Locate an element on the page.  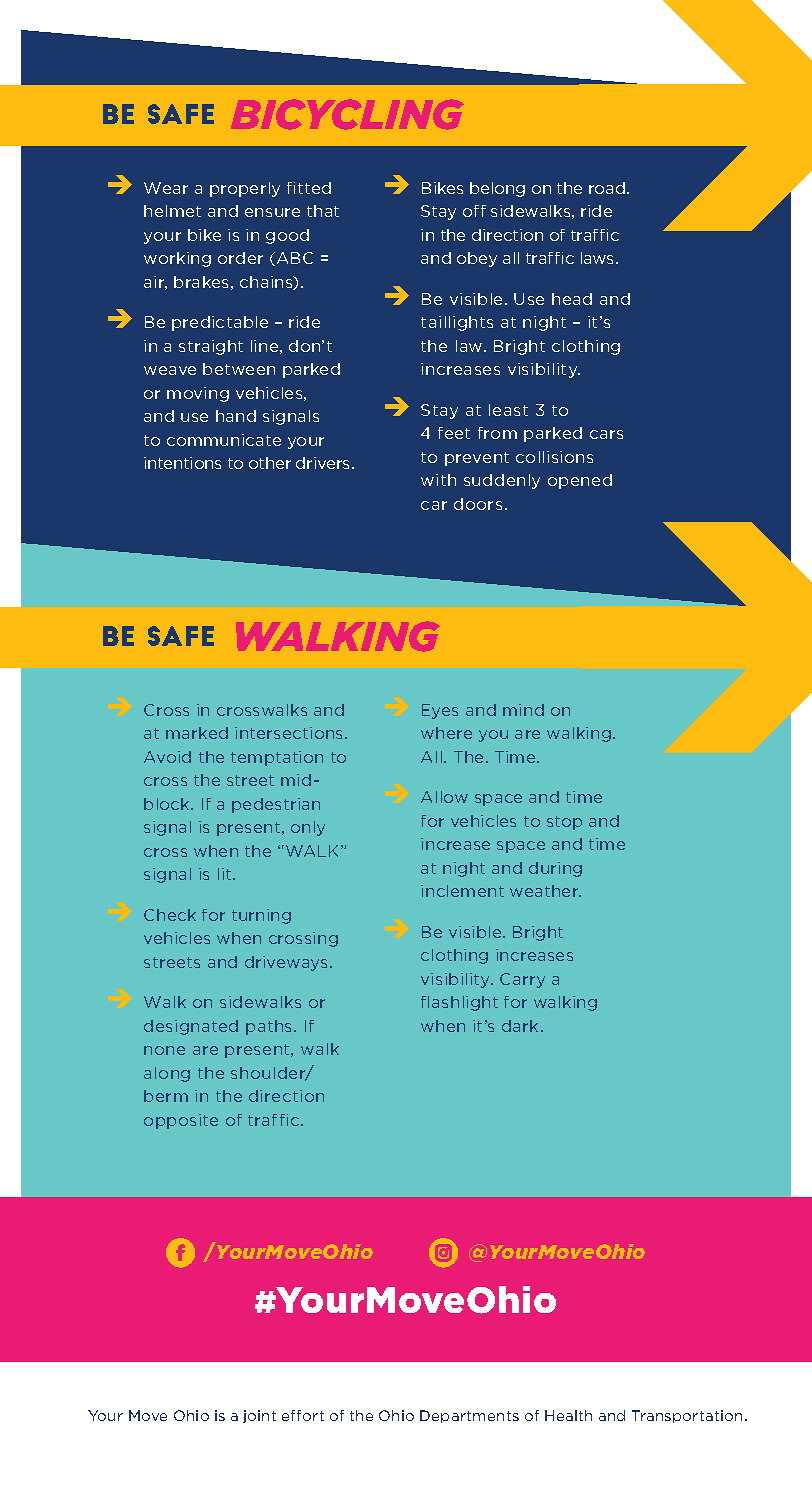
Allow is located at coordinates (444, 797).
